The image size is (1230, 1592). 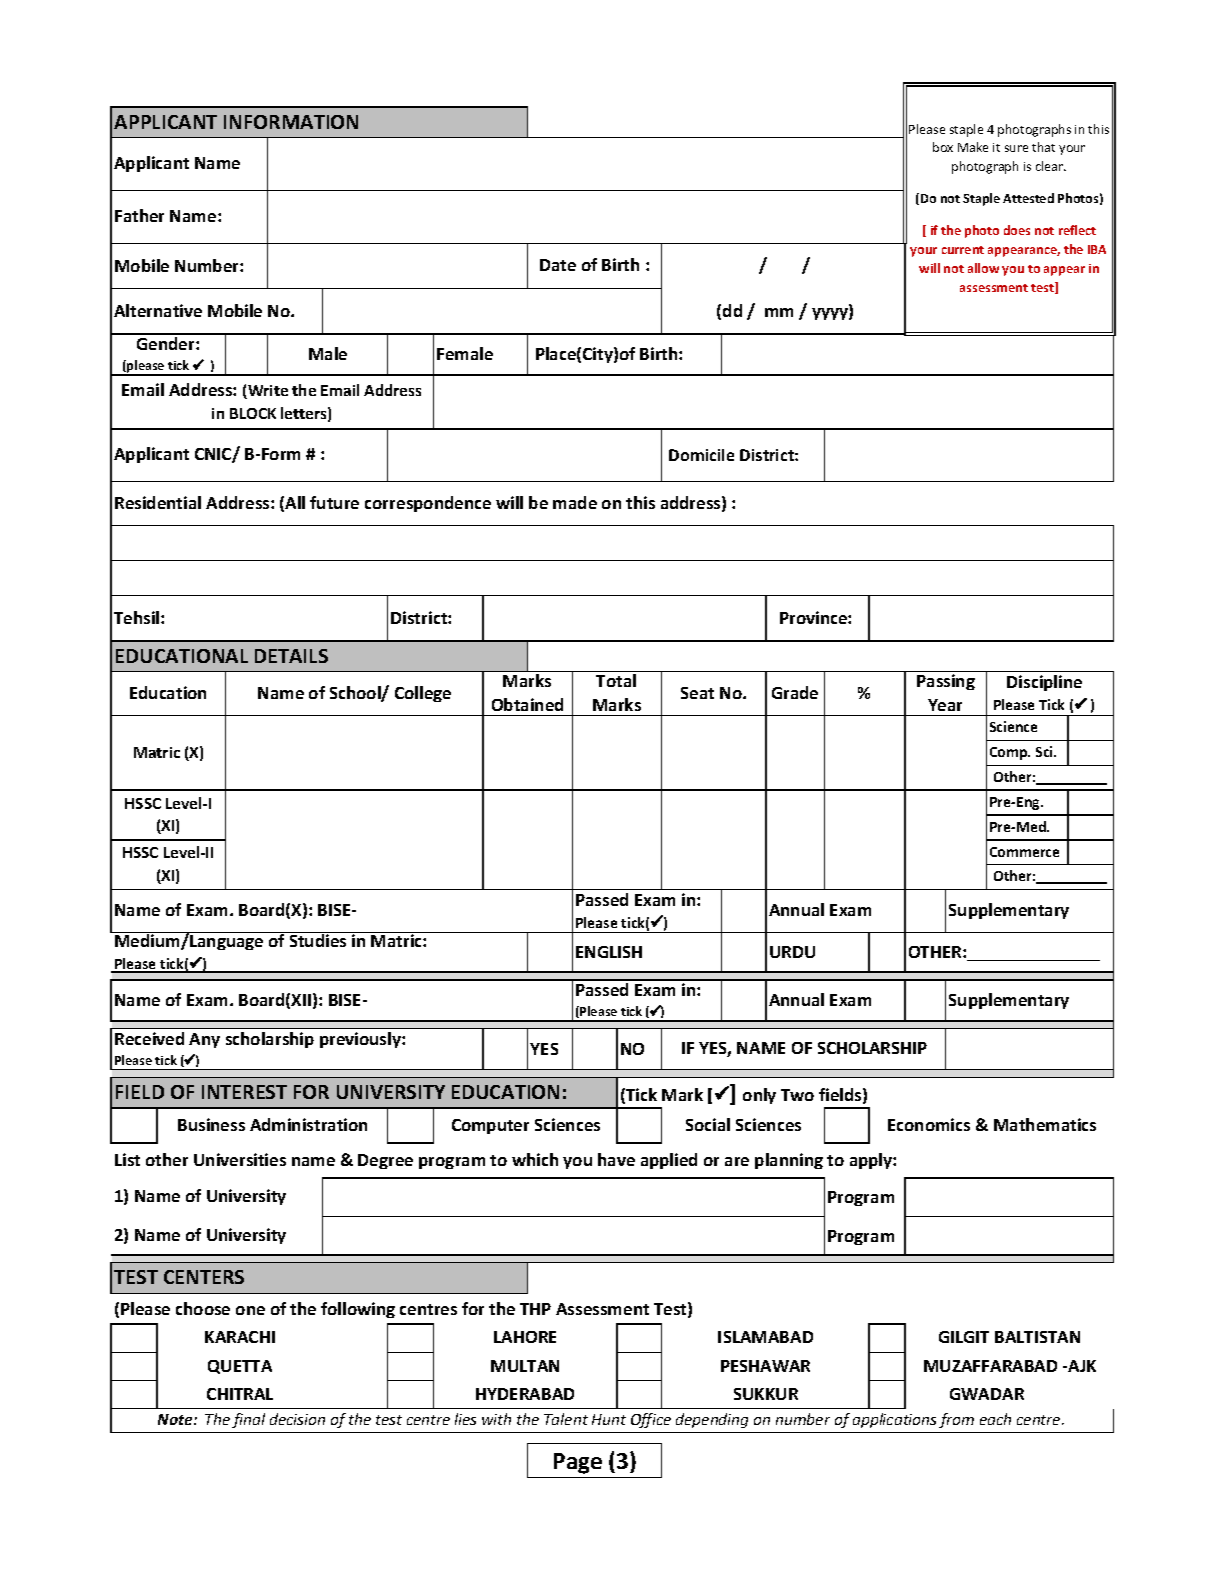 I want to click on final, so click(x=248, y=1420).
